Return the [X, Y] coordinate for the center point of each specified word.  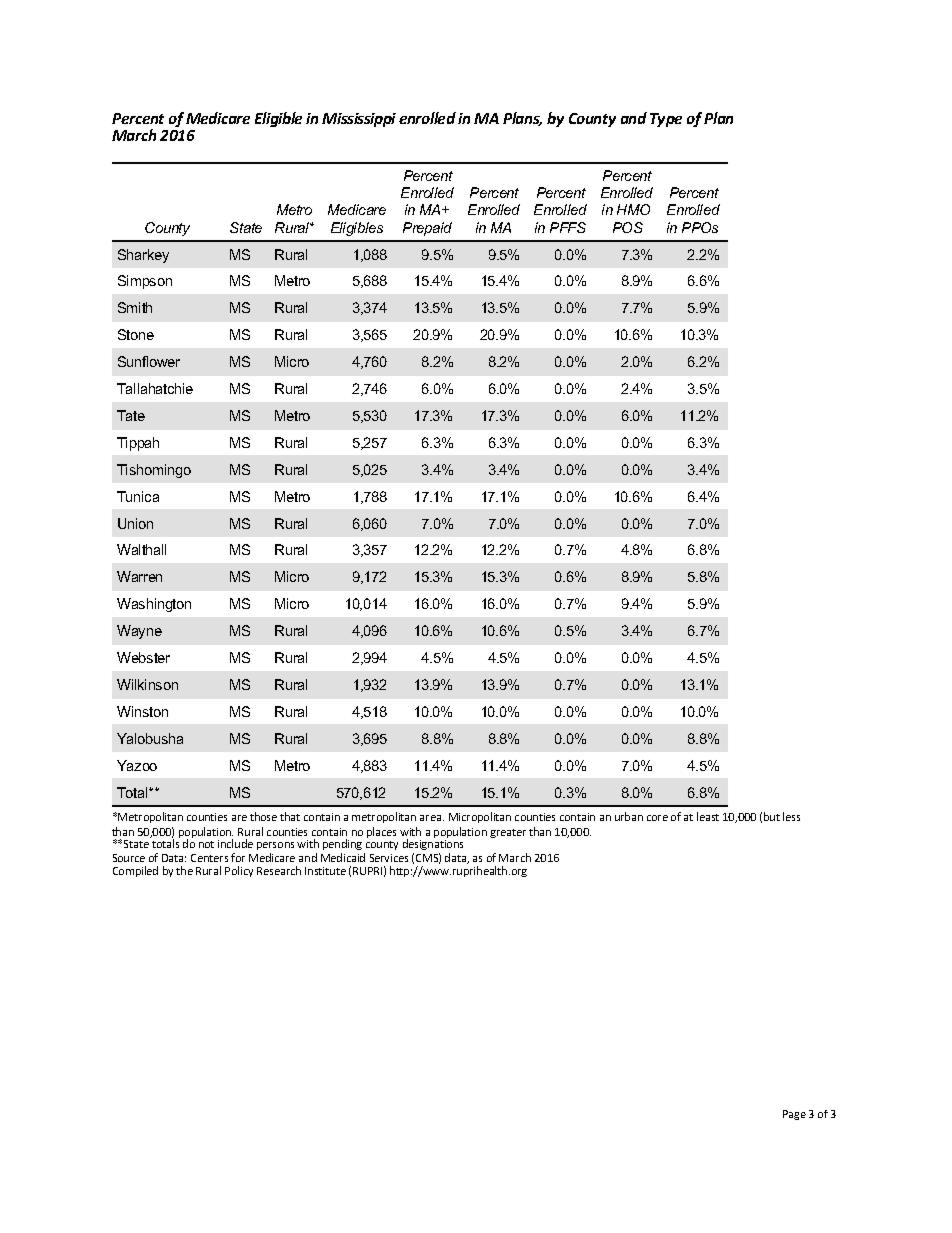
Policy [239, 871]
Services [389, 858]
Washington [154, 605]
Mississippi [359, 120]
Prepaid [427, 229]
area [432, 818]
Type [666, 120]
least [708, 816]
